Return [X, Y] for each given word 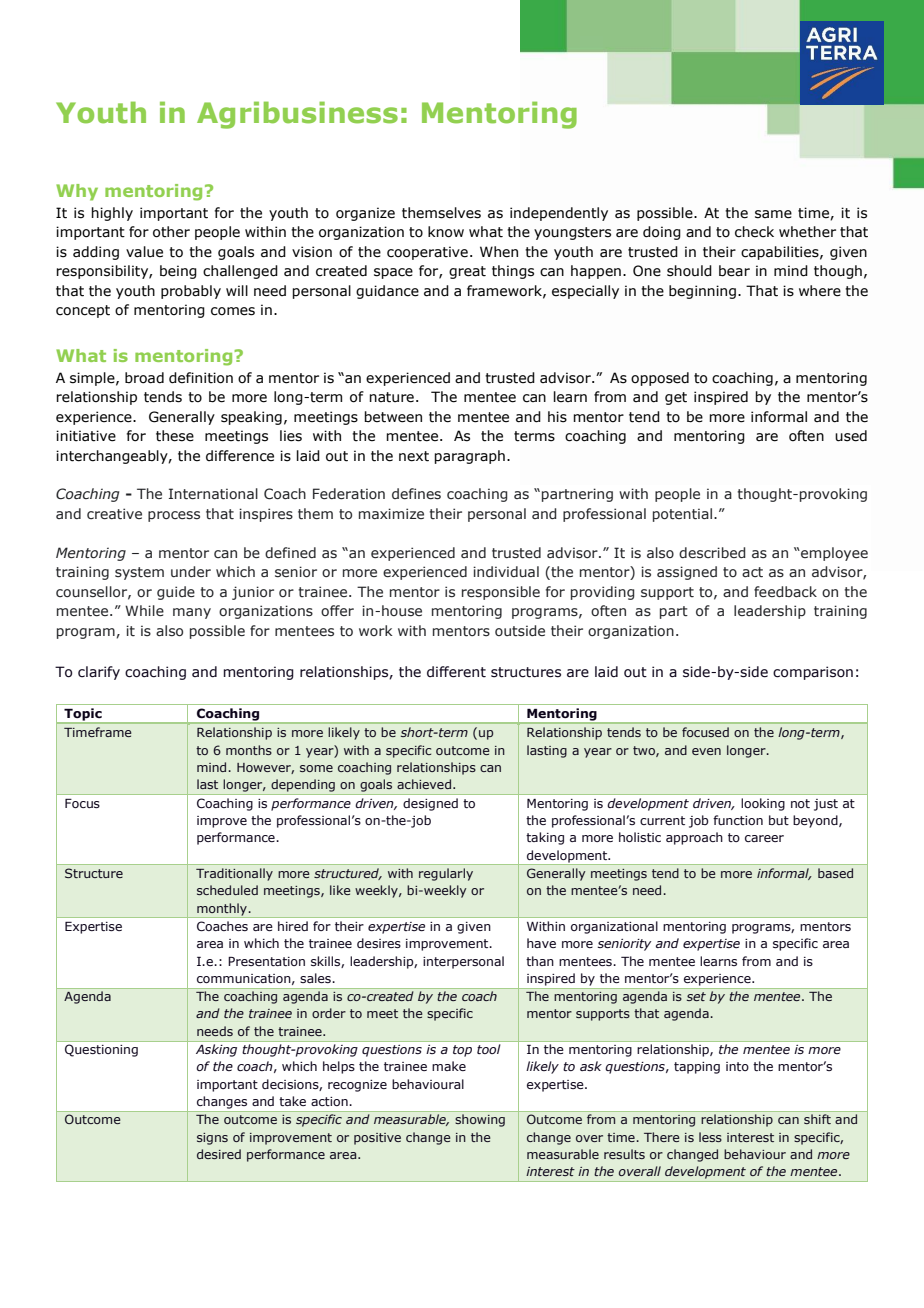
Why [77, 192]
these [175, 436]
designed [430, 804]
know [446, 232]
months [249, 750]
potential [682, 515]
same [773, 214]
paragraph [469, 457]
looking [763, 804]
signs [212, 1139]
